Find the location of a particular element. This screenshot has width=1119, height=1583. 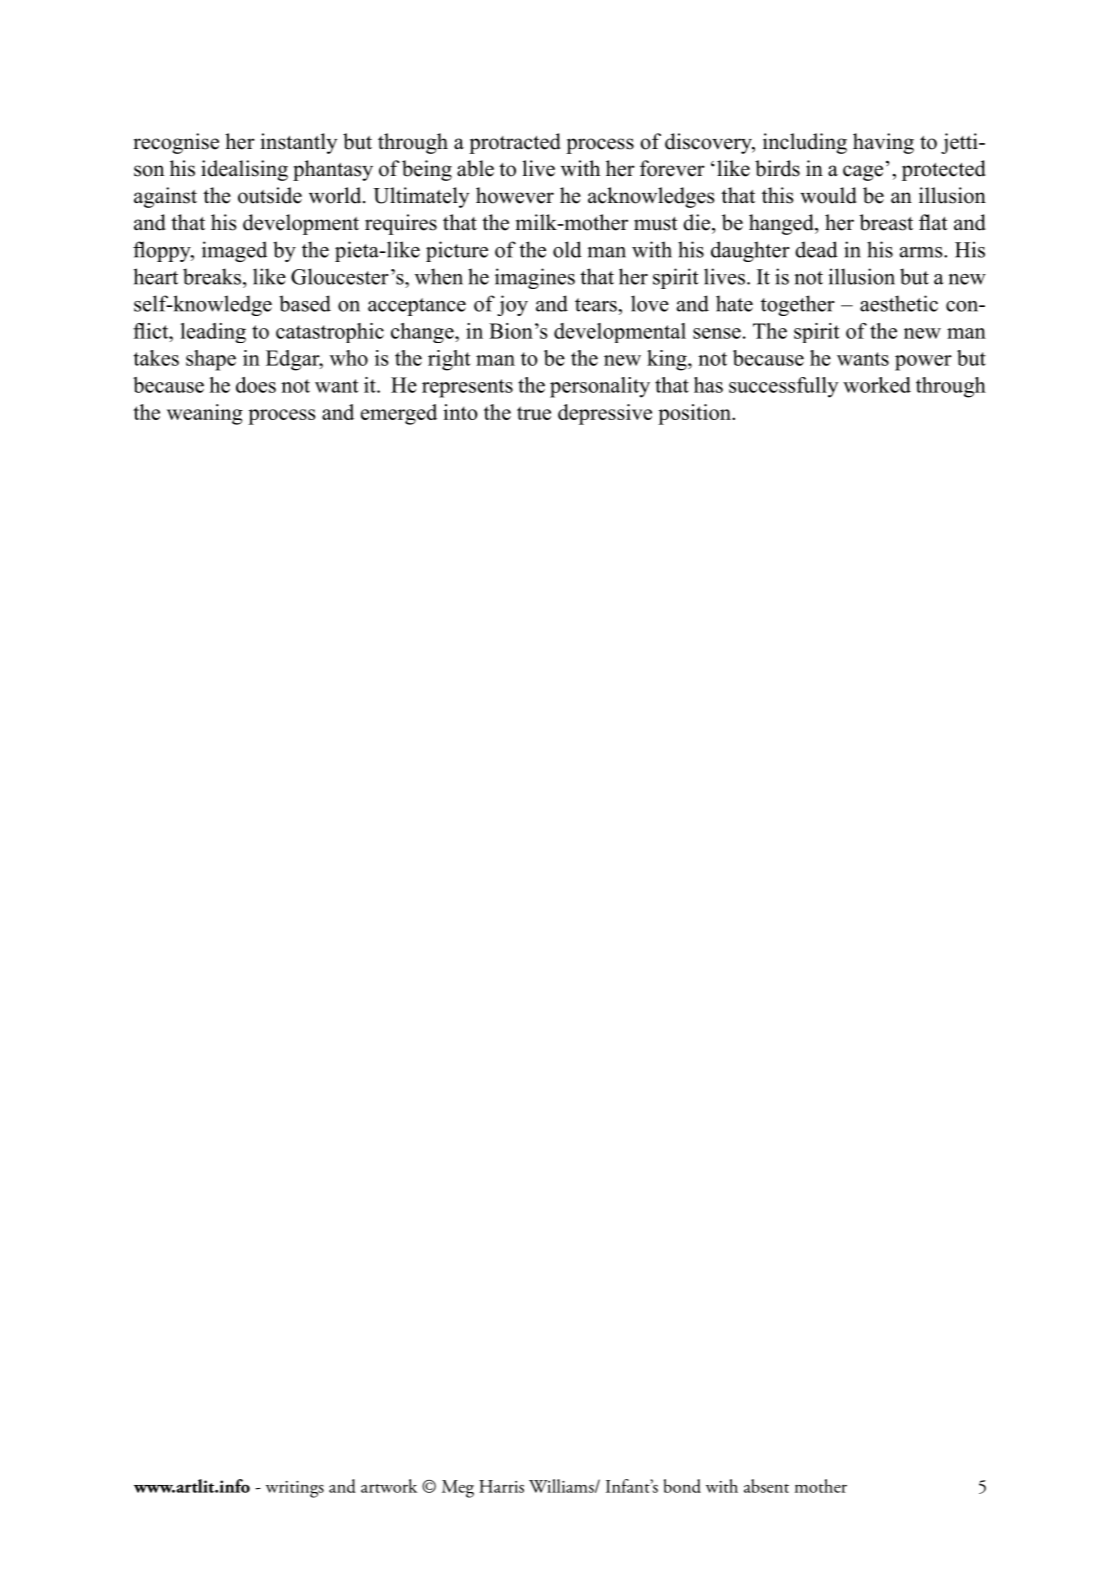

weaning is located at coordinates (205, 414).
